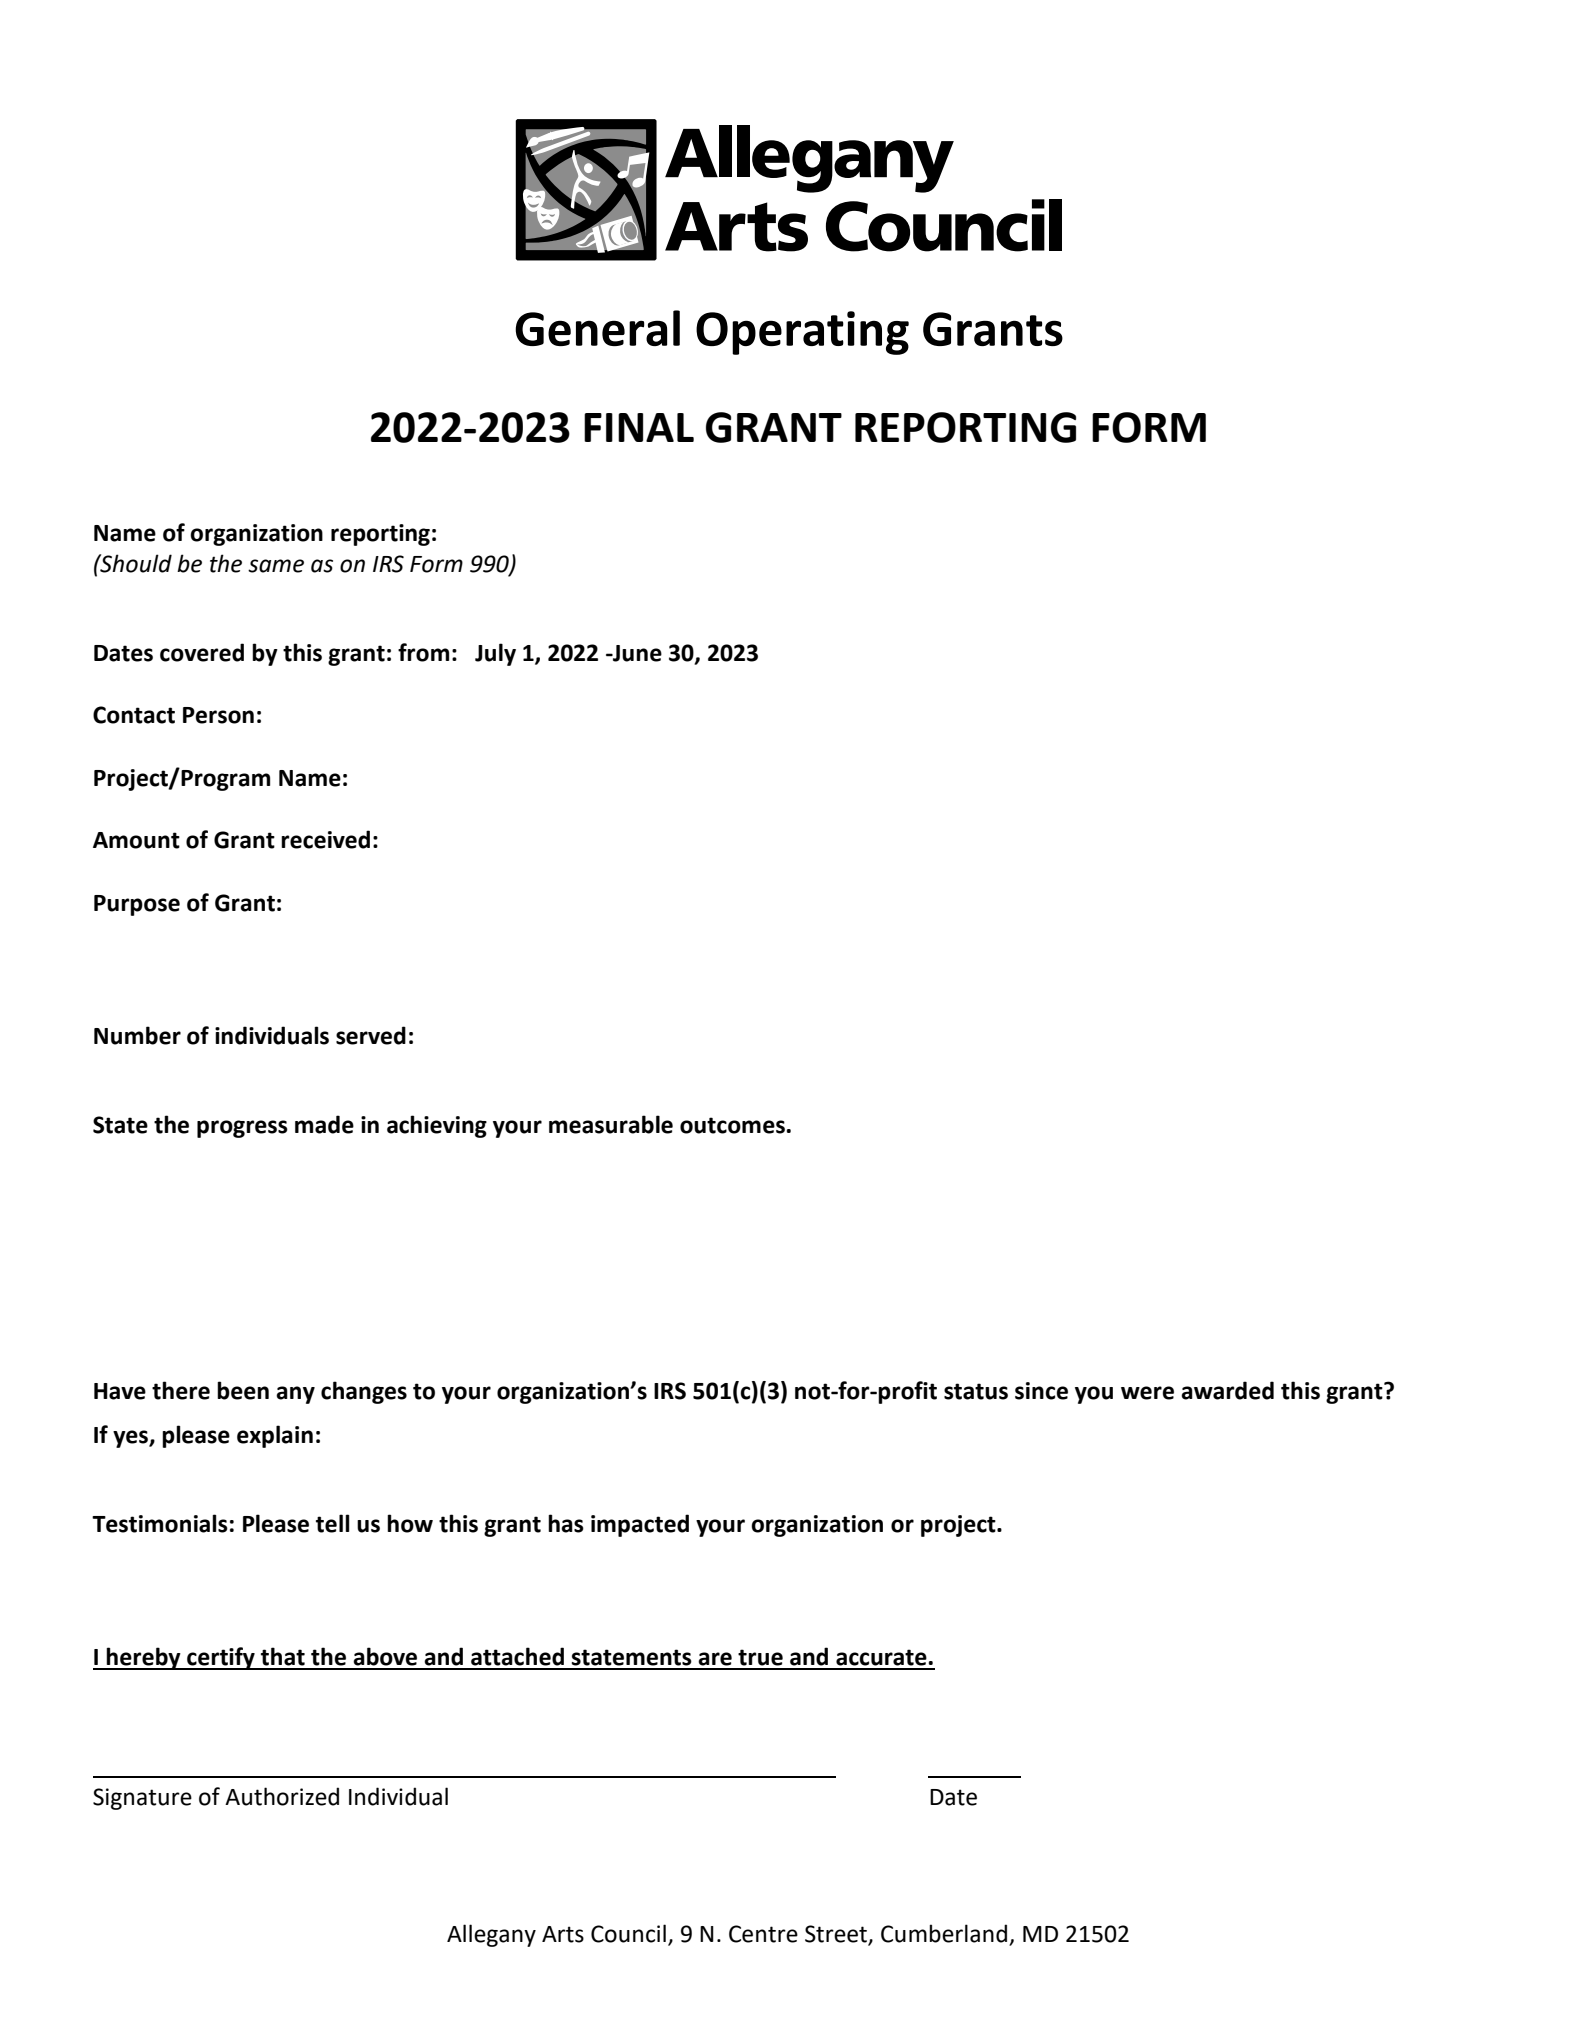  What do you see at coordinates (437, 1126) in the screenshot?
I see `achieving` at bounding box center [437, 1126].
